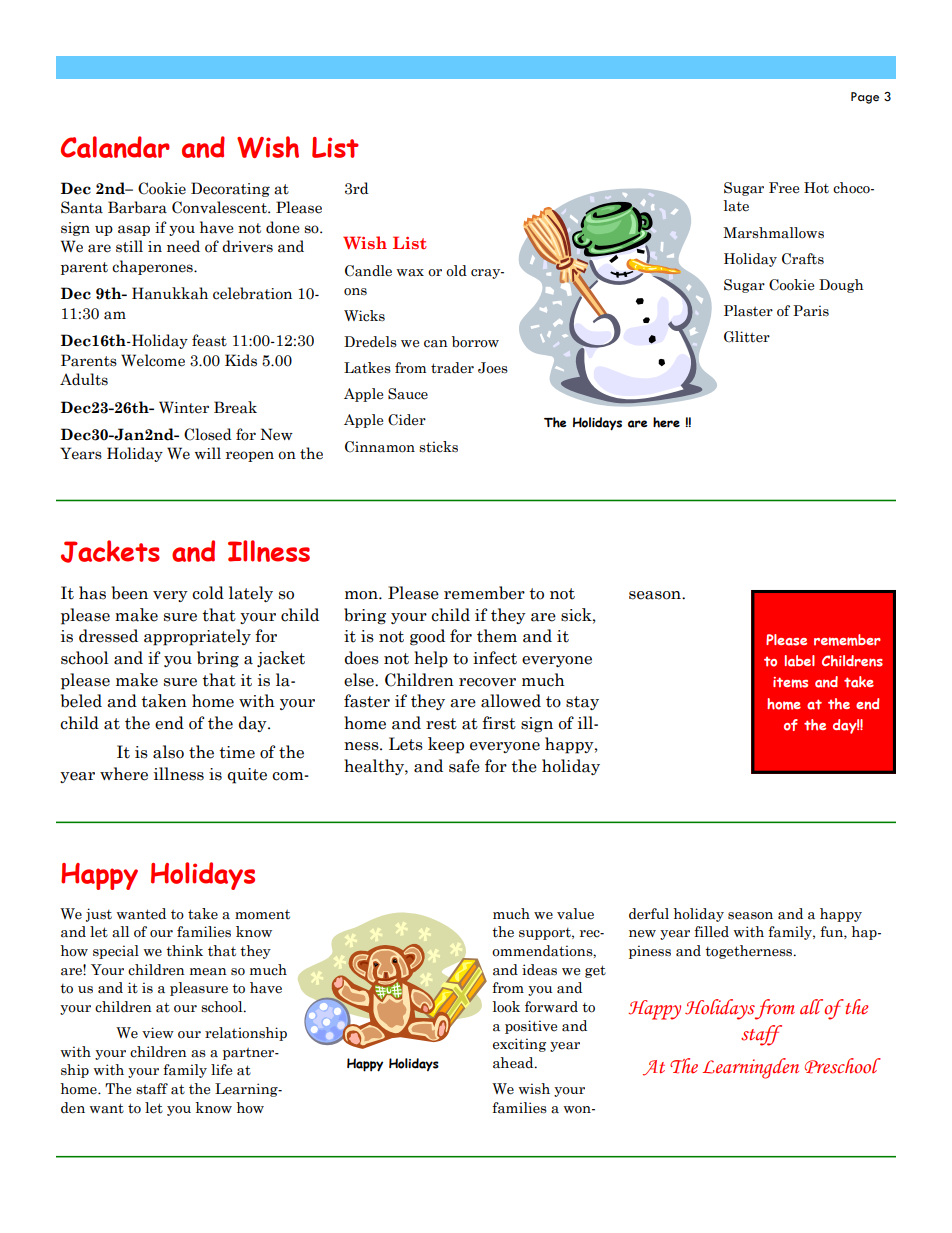 This screenshot has width=952, height=1233. I want to click on them, so click(497, 636).
